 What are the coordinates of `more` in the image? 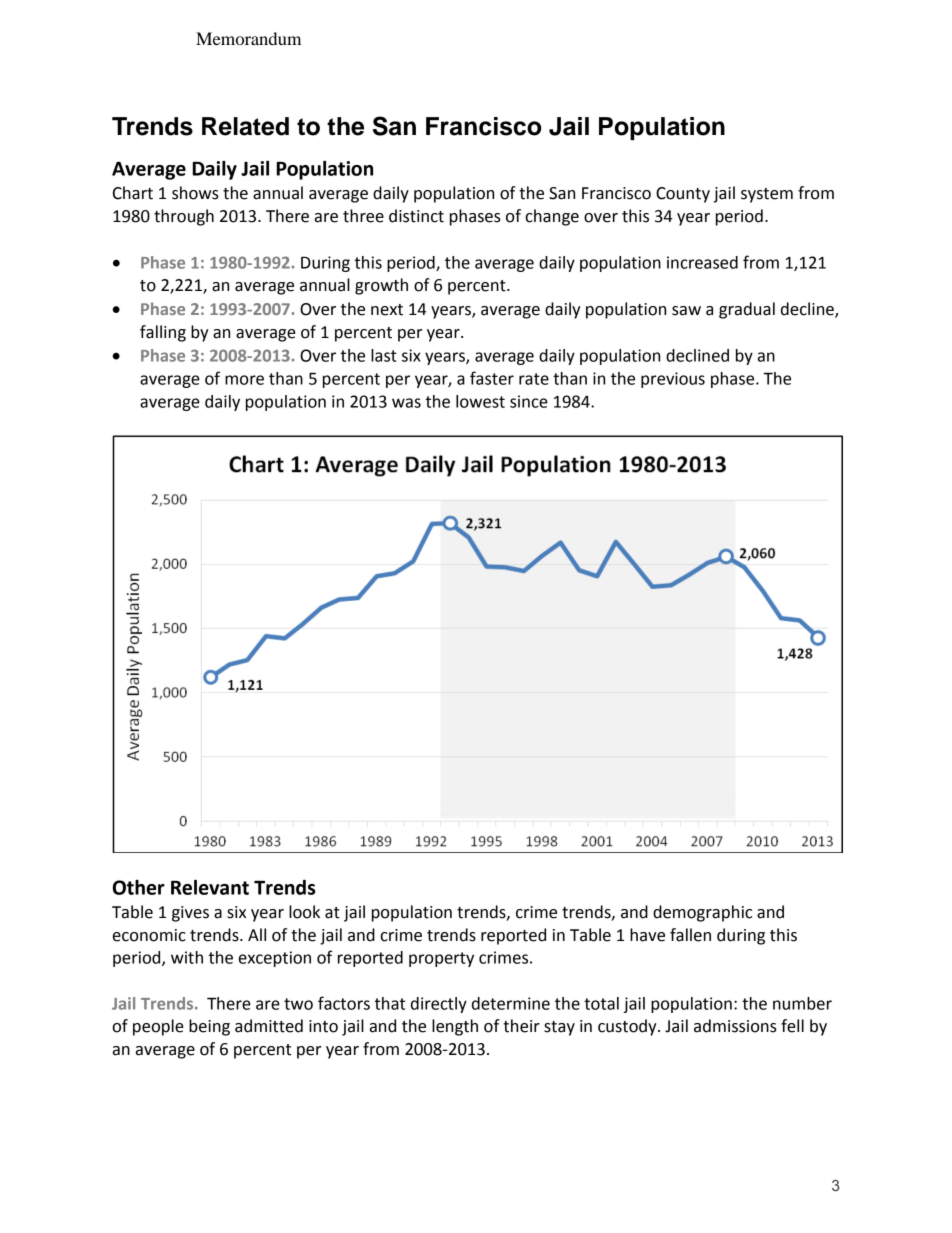 It's located at (244, 380).
